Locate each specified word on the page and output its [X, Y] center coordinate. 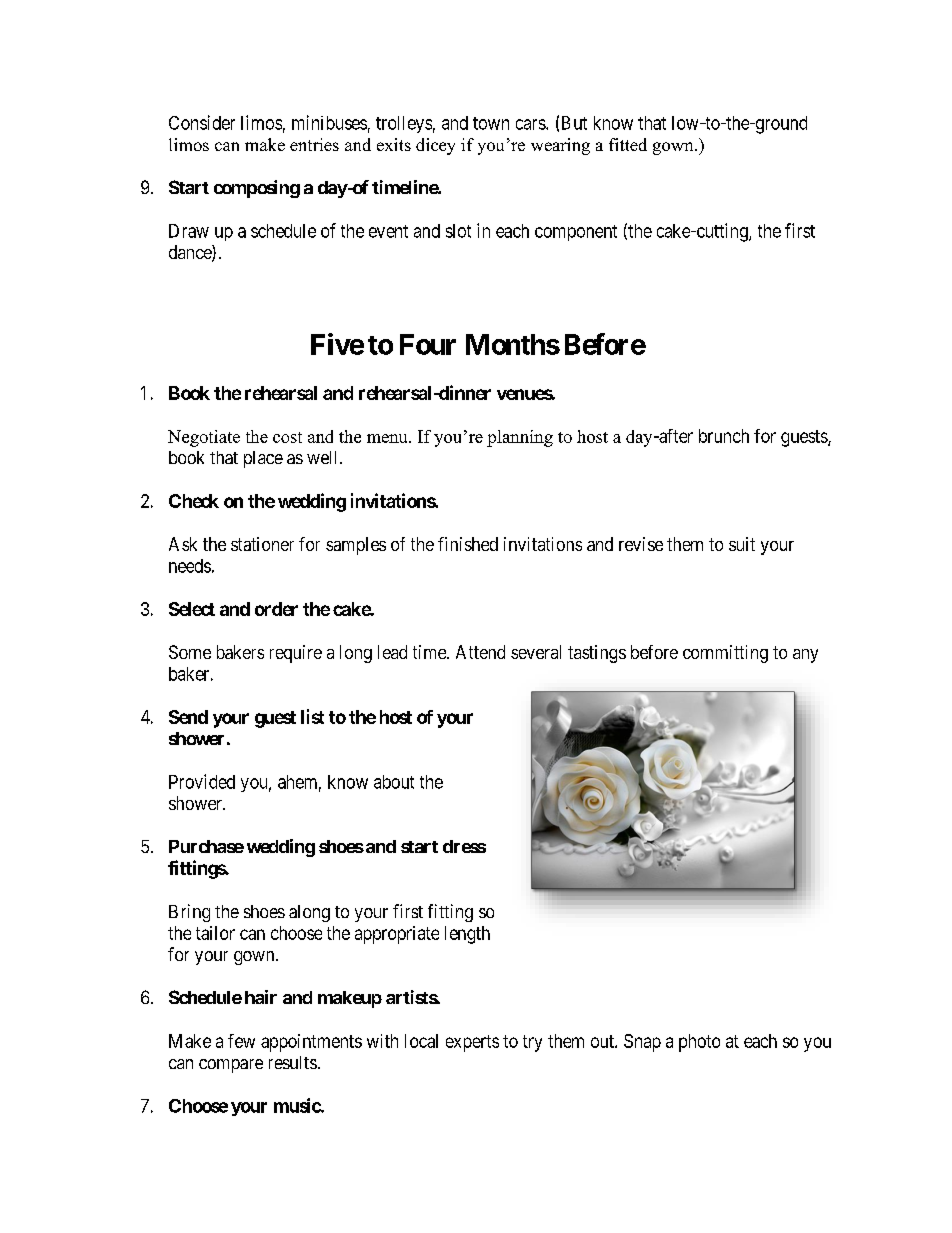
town [491, 123]
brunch [724, 436]
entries [314, 144]
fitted [628, 144]
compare [231, 1066]
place [263, 459]
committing [725, 654]
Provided [202, 781]
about [394, 782]
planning [520, 438]
